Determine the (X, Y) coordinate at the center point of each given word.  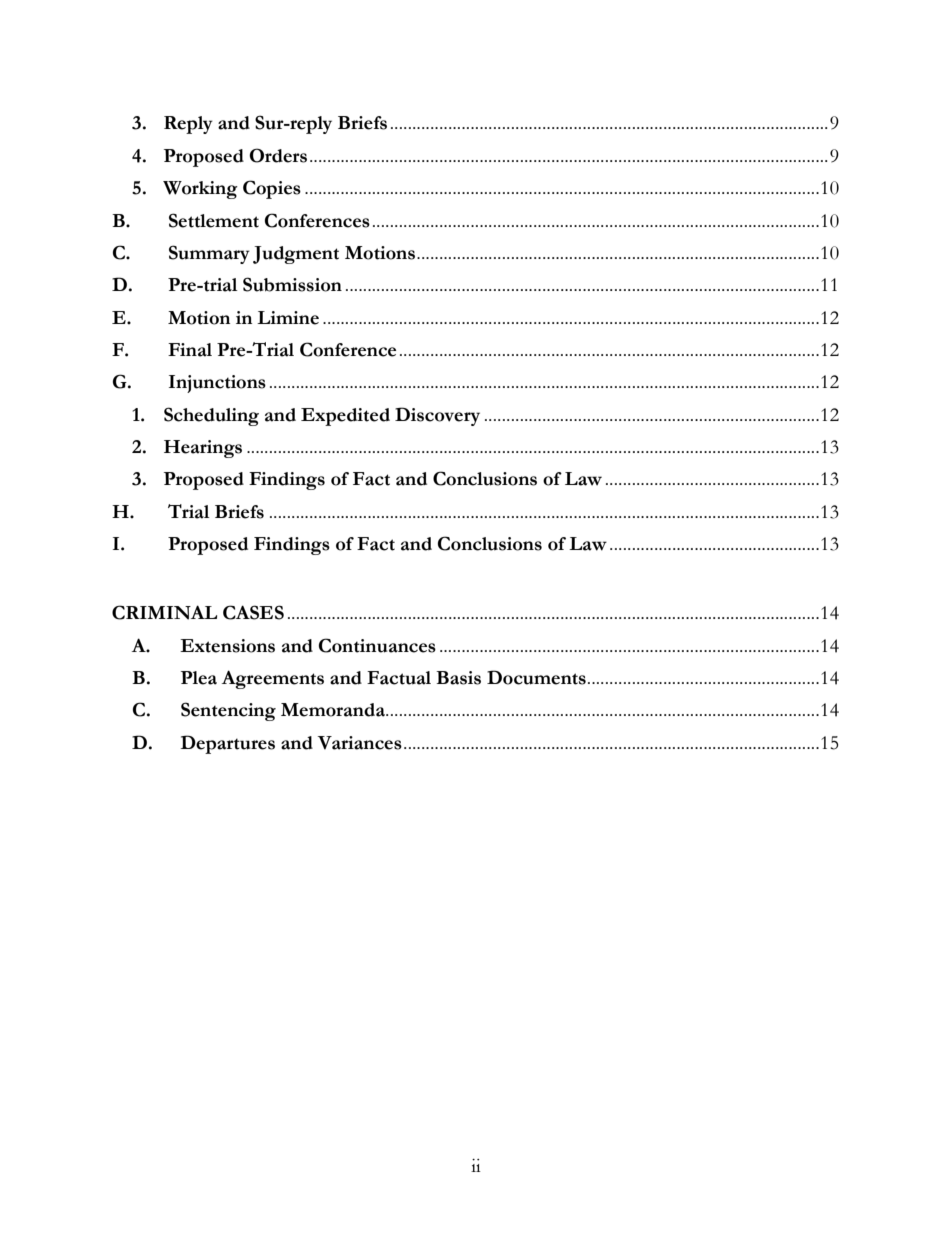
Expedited (345, 417)
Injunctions (217, 384)
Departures (228, 744)
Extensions (227, 646)
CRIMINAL (164, 612)
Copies (272, 189)
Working (200, 190)
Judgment (296, 255)
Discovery (437, 416)
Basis (458, 678)
